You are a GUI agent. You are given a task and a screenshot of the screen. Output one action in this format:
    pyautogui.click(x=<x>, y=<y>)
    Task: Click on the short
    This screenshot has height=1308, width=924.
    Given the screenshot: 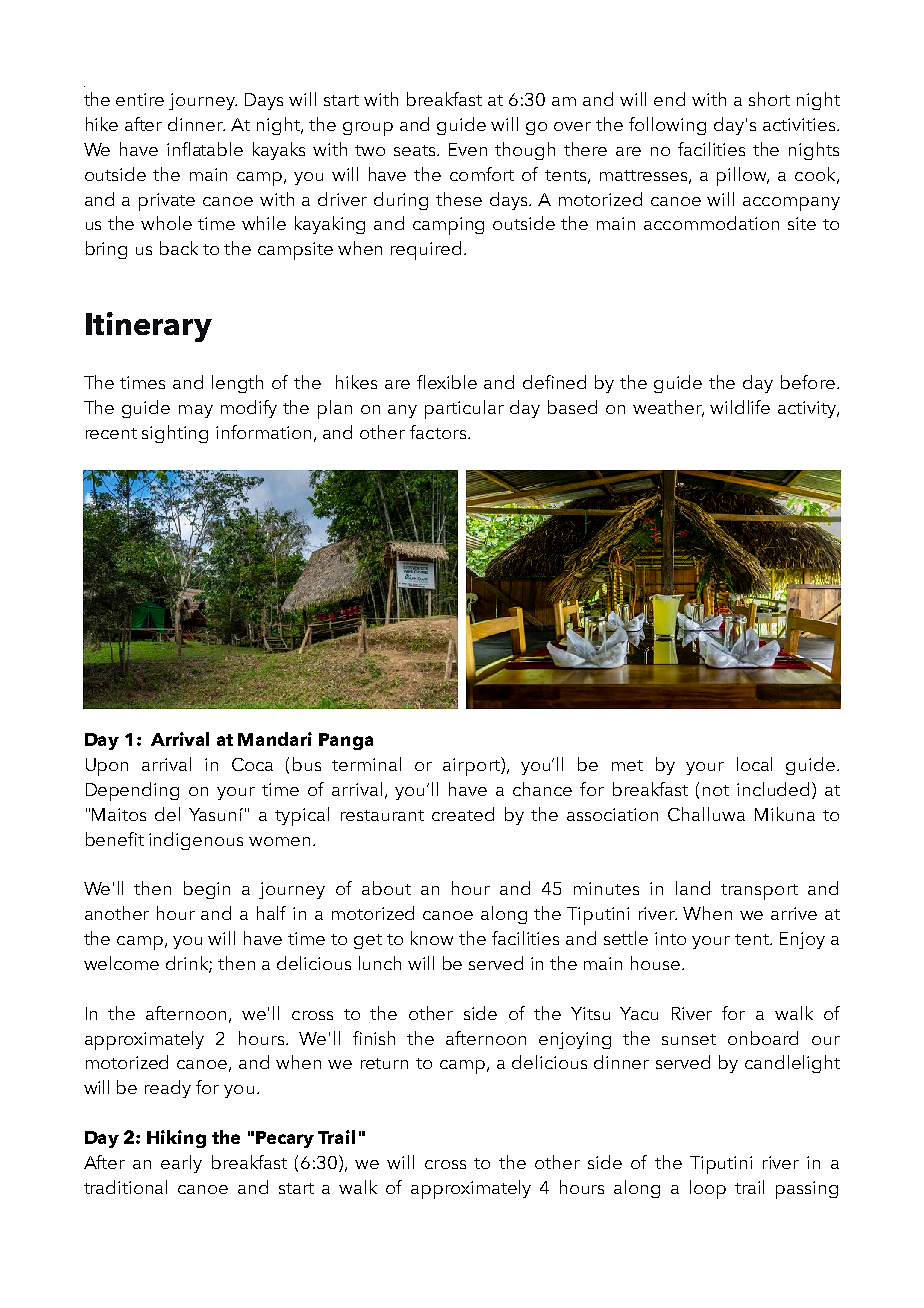 What is the action you would take?
    pyautogui.click(x=769, y=99)
